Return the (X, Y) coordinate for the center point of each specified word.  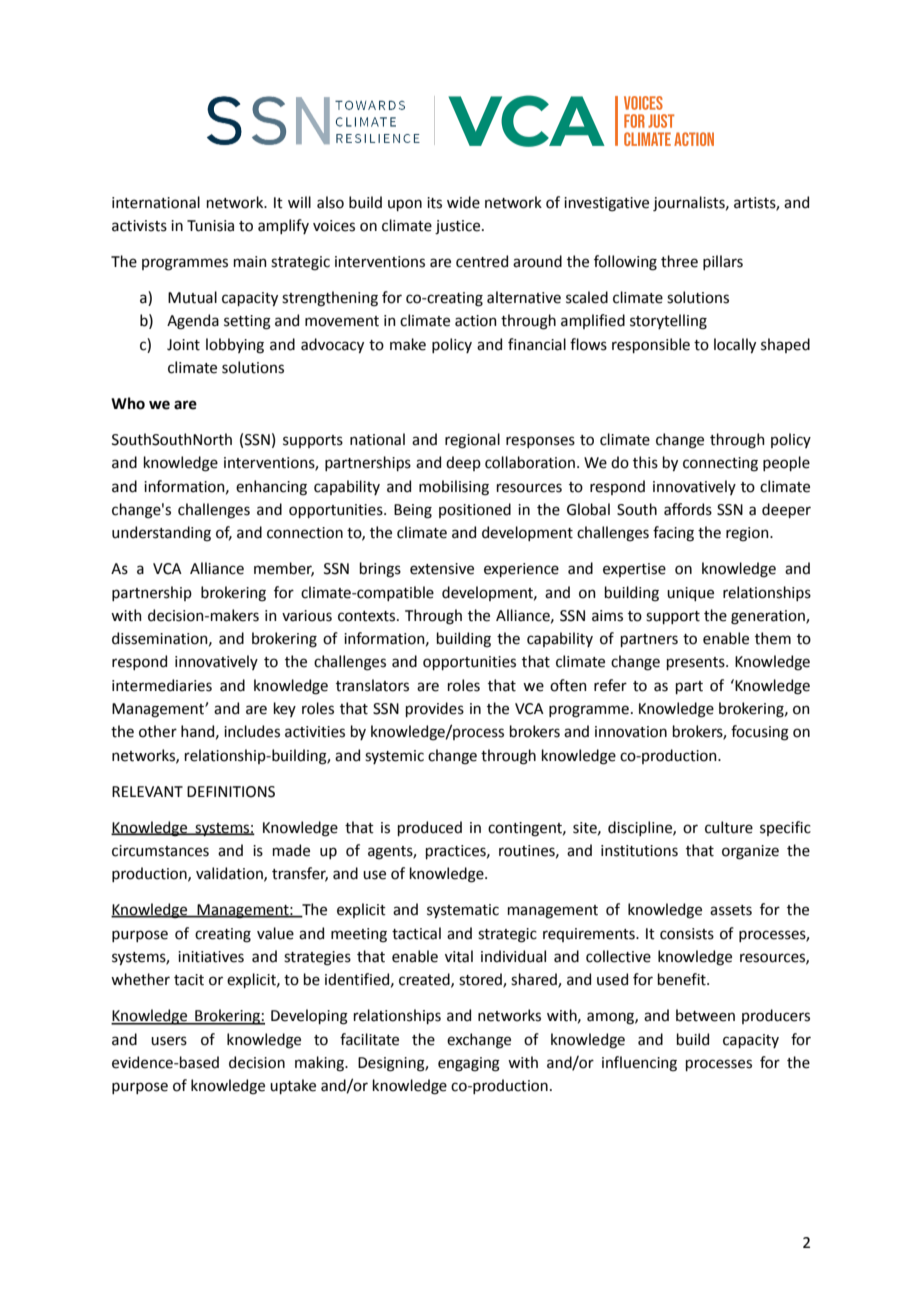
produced (430, 828)
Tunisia (210, 226)
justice (457, 227)
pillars (723, 262)
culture (729, 827)
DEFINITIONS (231, 792)
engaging (469, 1064)
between (705, 1015)
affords (688, 509)
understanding (161, 534)
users (169, 1041)
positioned (475, 510)
